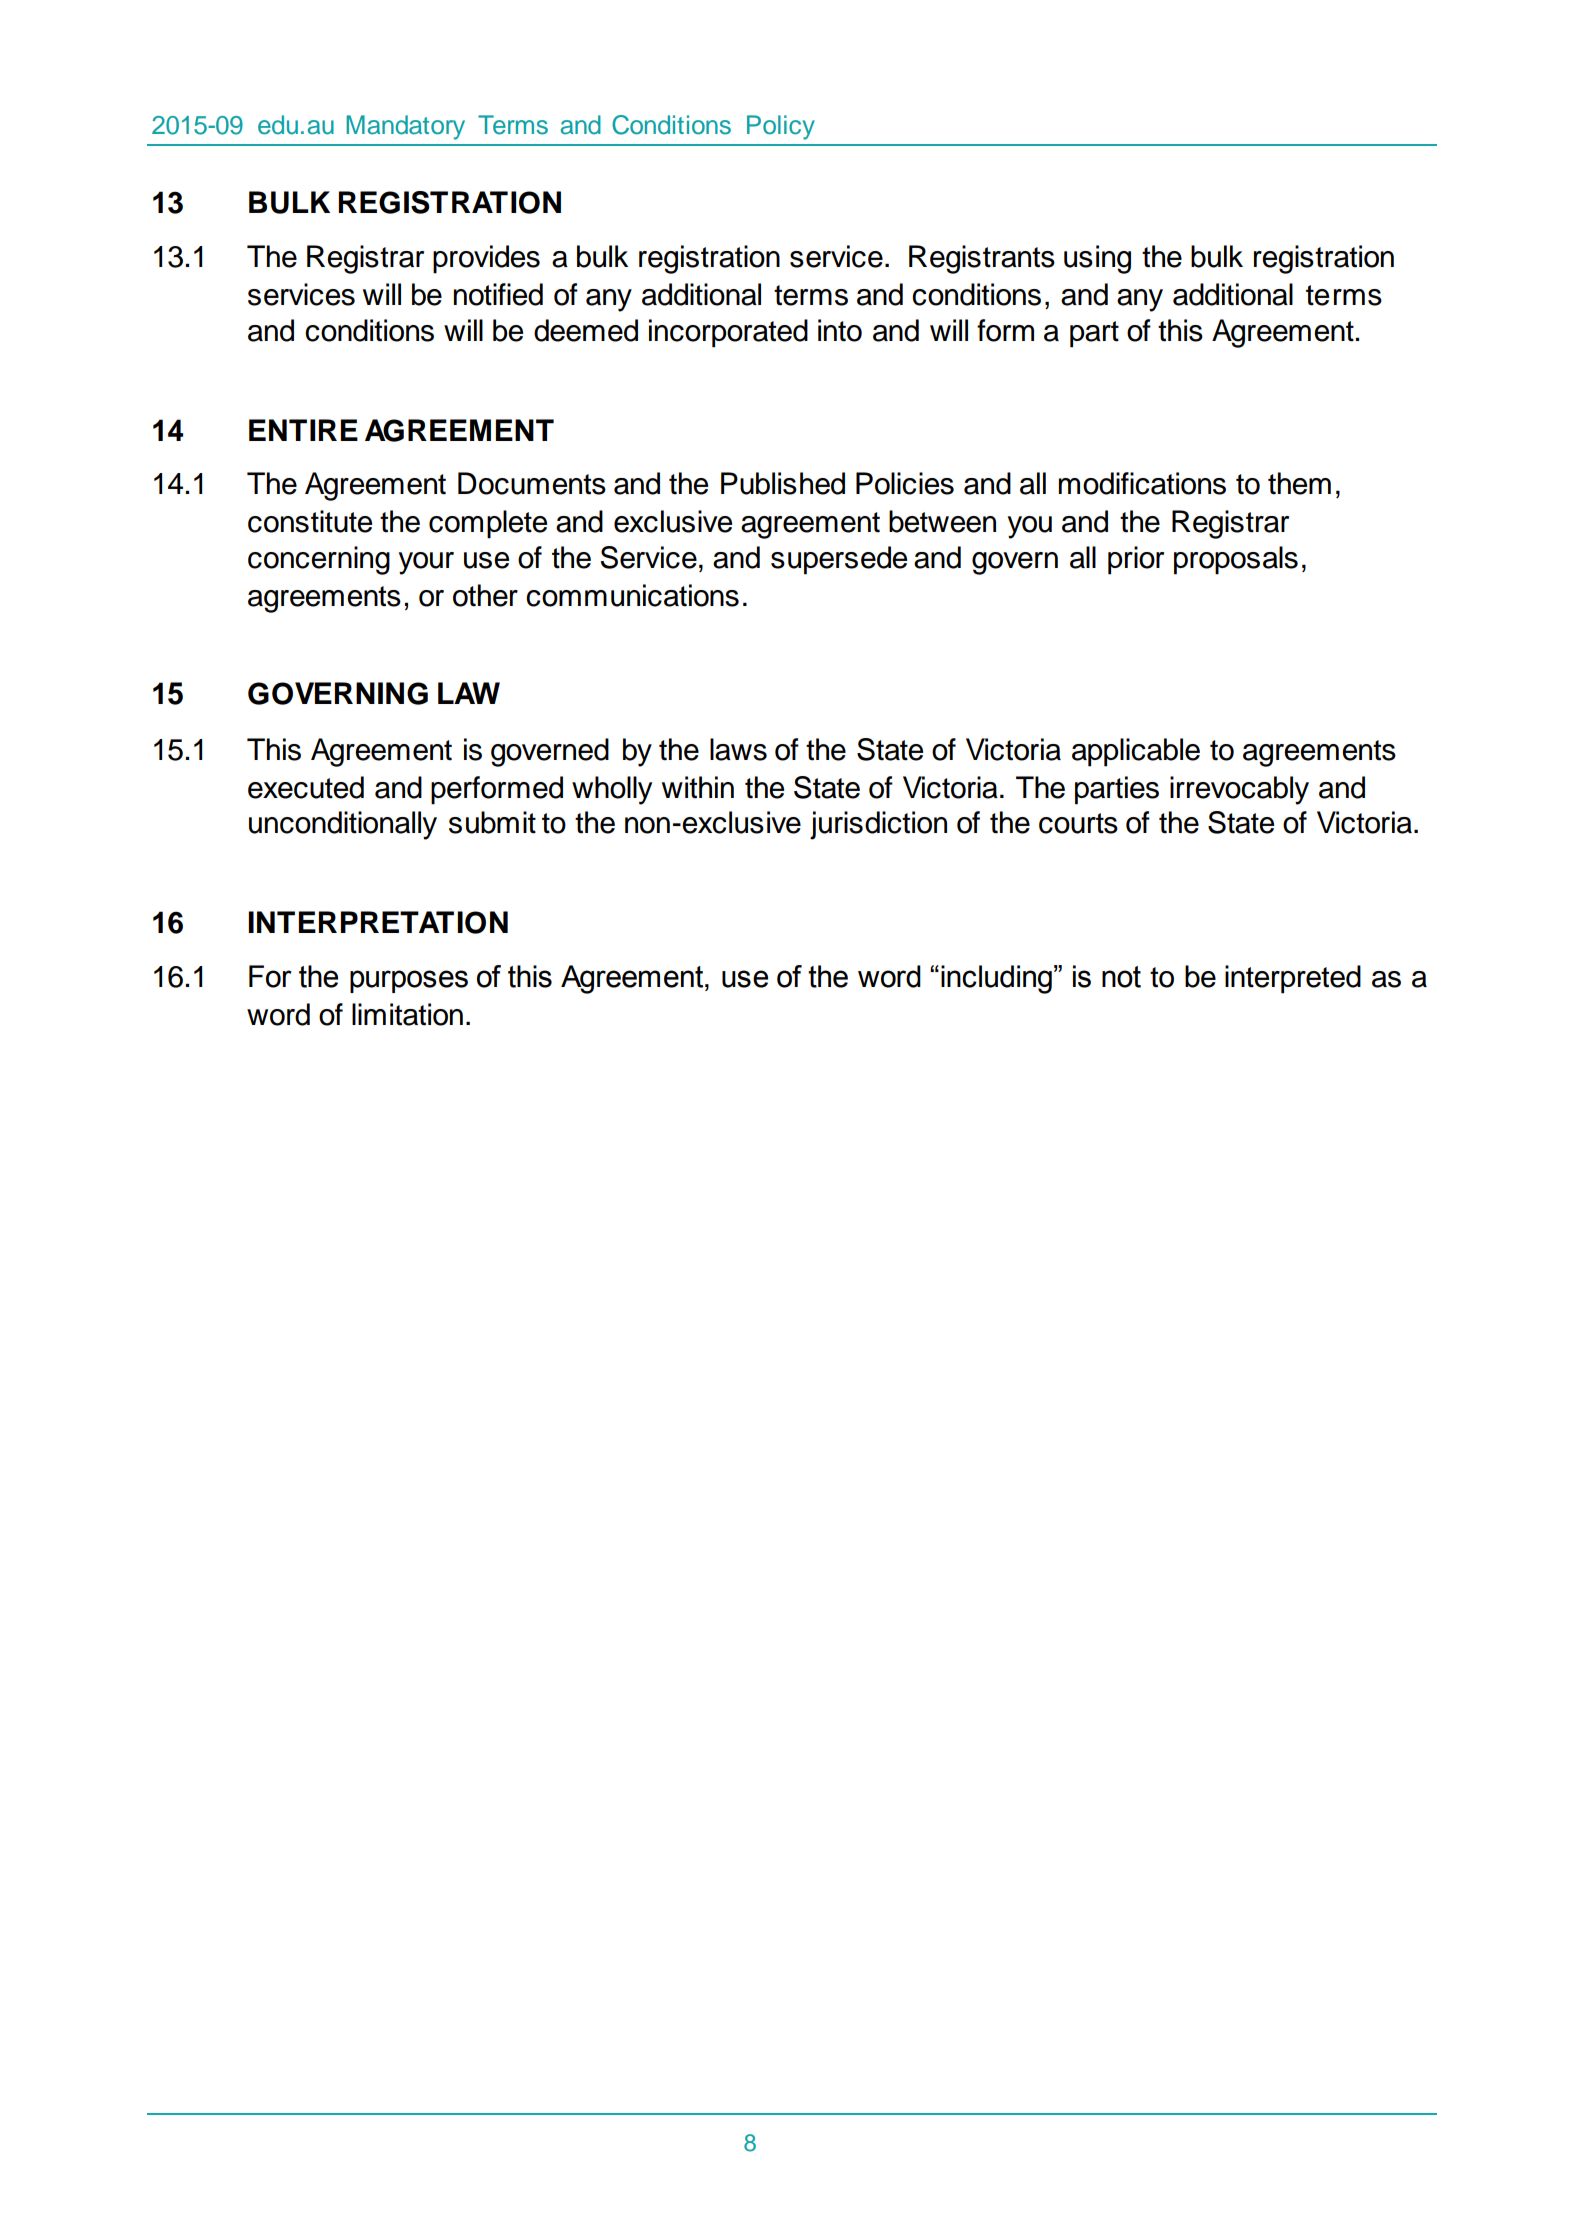 This image has height=2237, width=1581. What do you see at coordinates (781, 127) in the image?
I see `Policy` at bounding box center [781, 127].
